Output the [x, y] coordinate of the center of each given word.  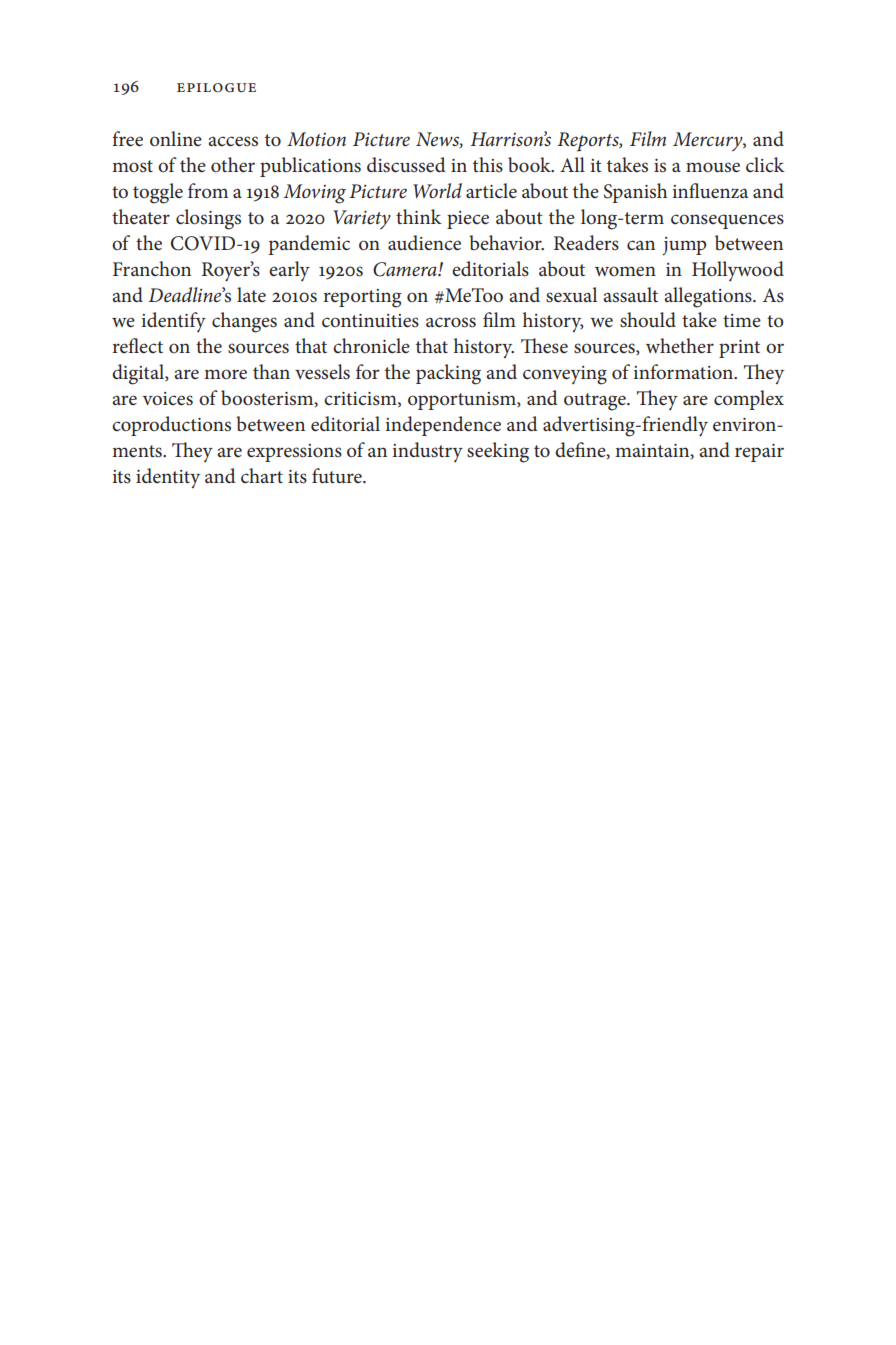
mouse [713, 167]
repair [759, 453]
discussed [406, 165]
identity [168, 478]
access [233, 141]
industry [427, 452]
